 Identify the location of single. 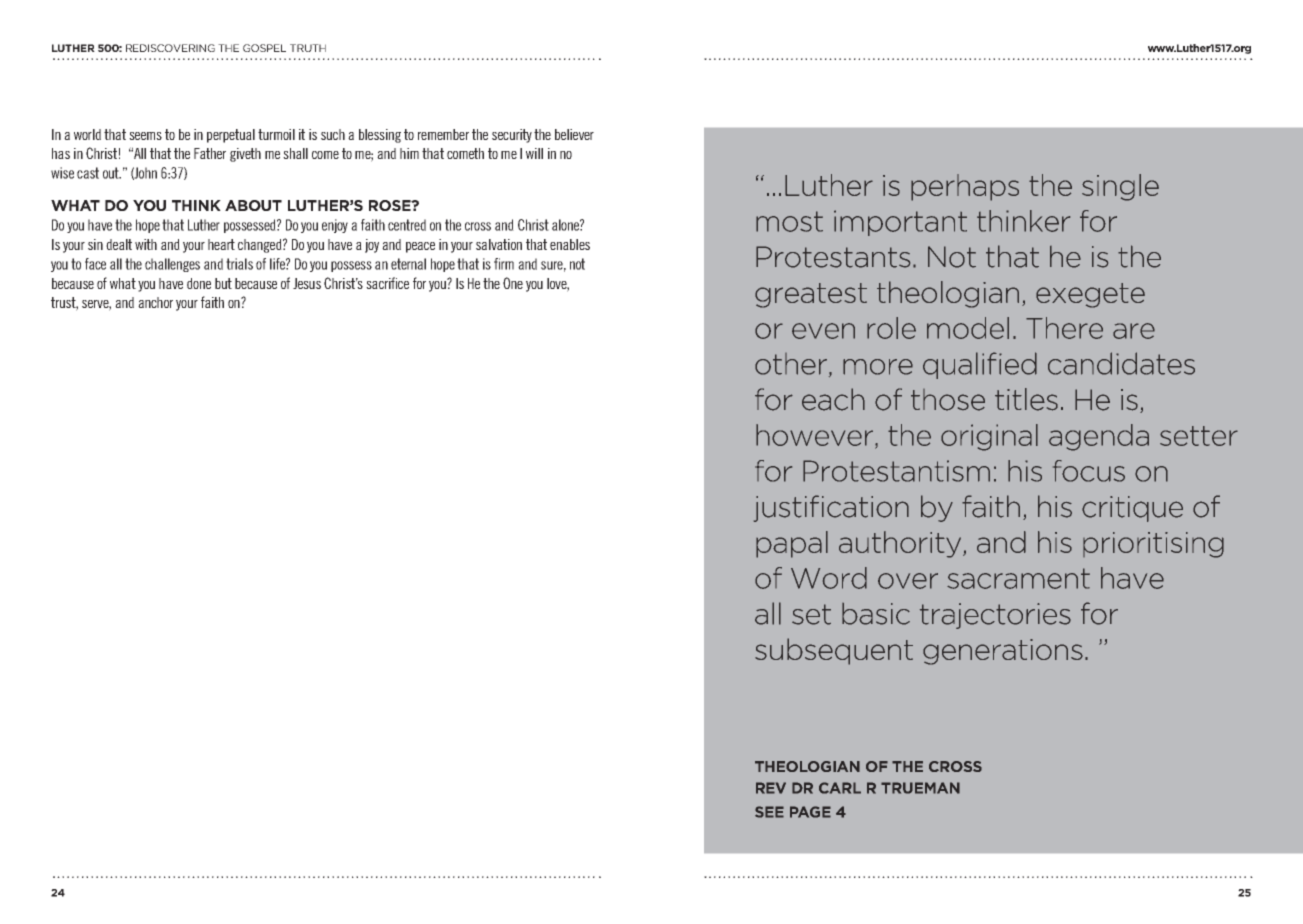
(1120, 187).
